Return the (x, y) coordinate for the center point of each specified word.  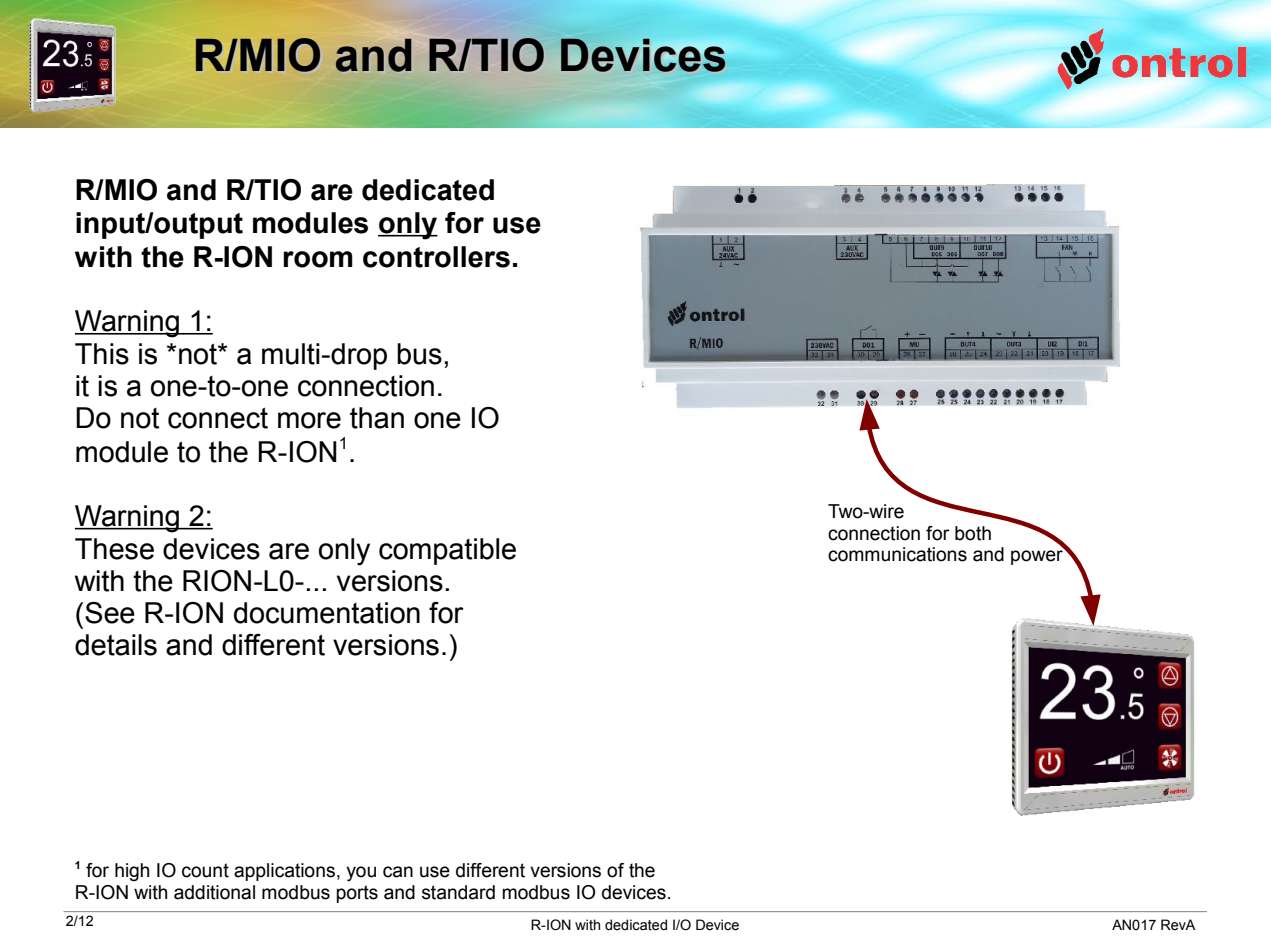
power (1038, 556)
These (114, 549)
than (377, 418)
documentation (327, 613)
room (318, 259)
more (309, 420)
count (205, 870)
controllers (436, 257)
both (973, 533)
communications (897, 554)
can (398, 872)
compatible (447, 551)
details (116, 645)
